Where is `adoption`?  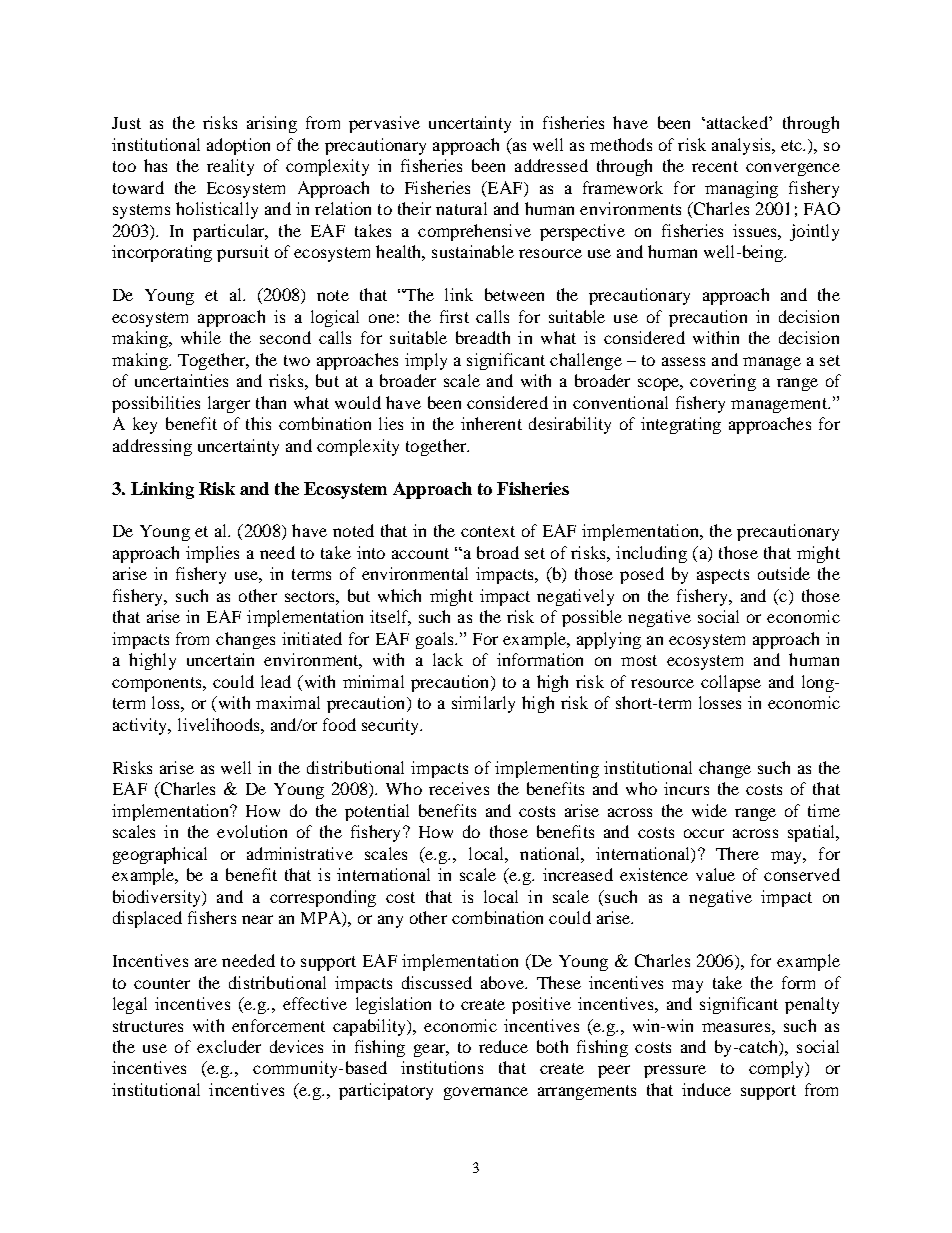
adoption is located at coordinates (238, 146).
